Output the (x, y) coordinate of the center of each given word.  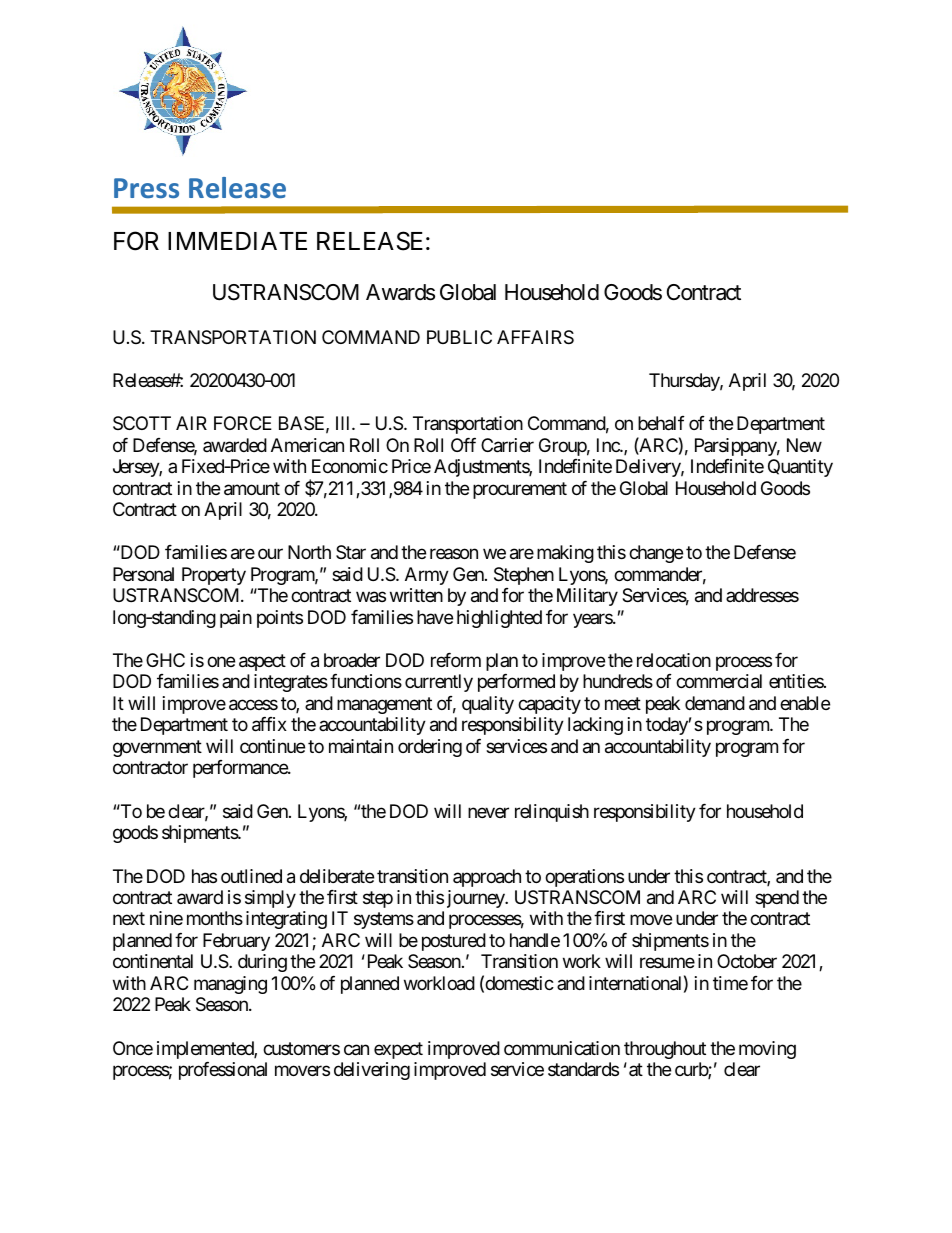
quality (488, 705)
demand (715, 703)
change (656, 554)
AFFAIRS (535, 337)
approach (487, 878)
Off (463, 445)
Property (214, 576)
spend (777, 899)
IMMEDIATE (237, 241)
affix (269, 724)
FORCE (243, 423)
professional (223, 1071)
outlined (251, 876)
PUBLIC (459, 337)
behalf (661, 423)
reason (454, 554)
